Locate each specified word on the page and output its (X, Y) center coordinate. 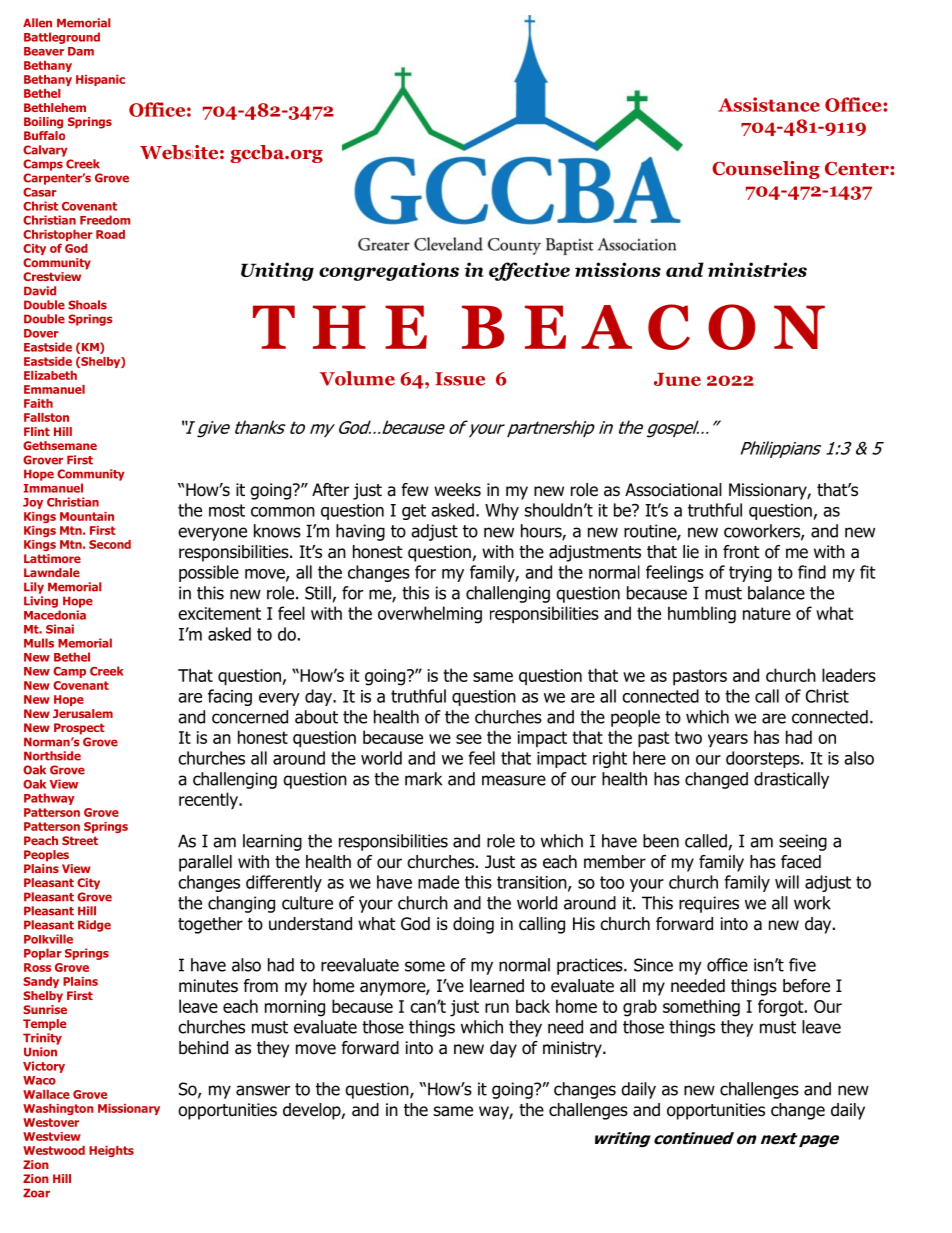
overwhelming (430, 615)
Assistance (769, 104)
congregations (389, 271)
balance (776, 593)
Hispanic (100, 80)
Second (110, 544)
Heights (111, 1151)
